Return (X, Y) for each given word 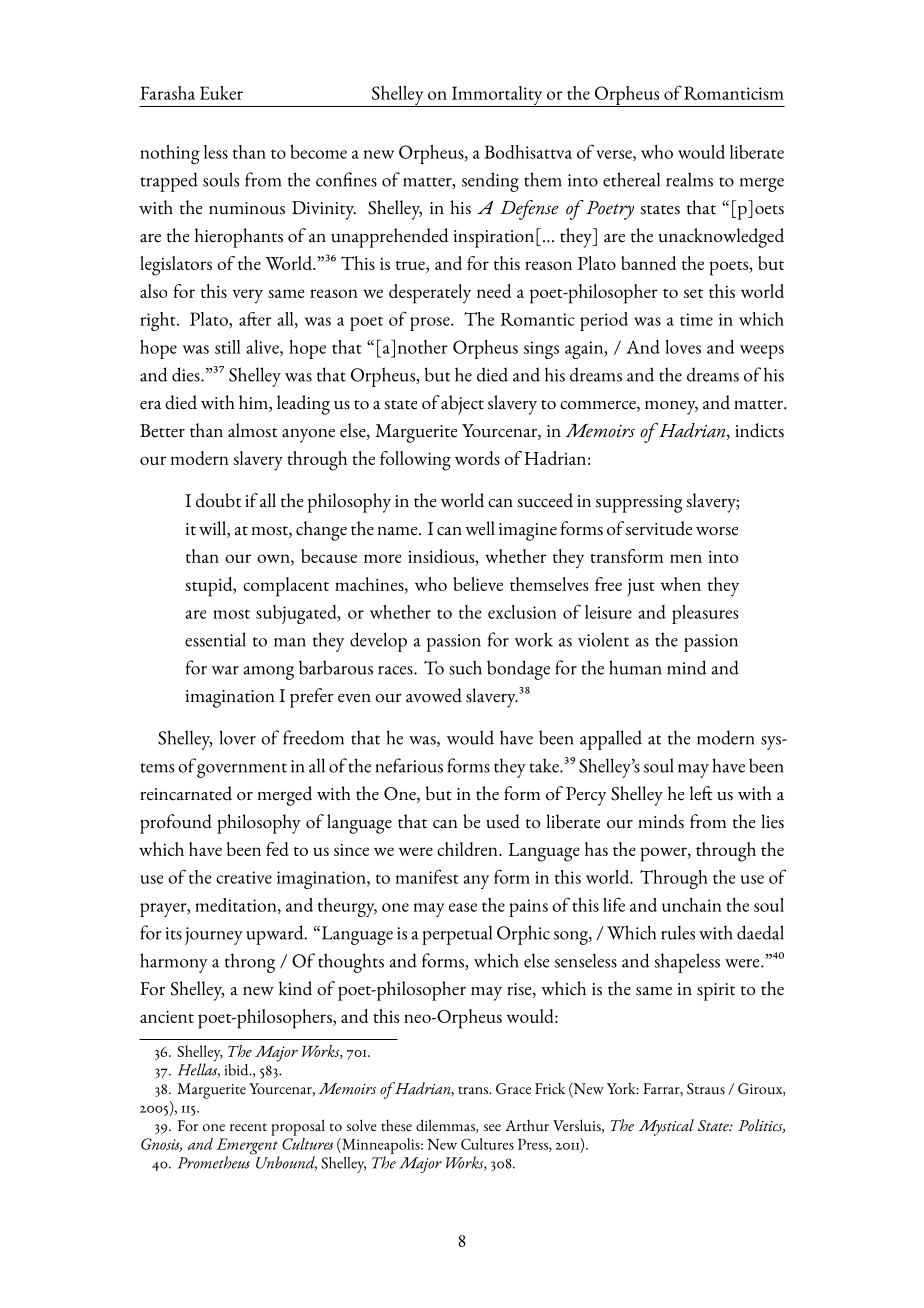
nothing (170, 154)
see (492, 1127)
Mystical (666, 1127)
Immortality (497, 96)
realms (689, 179)
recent (248, 1127)
